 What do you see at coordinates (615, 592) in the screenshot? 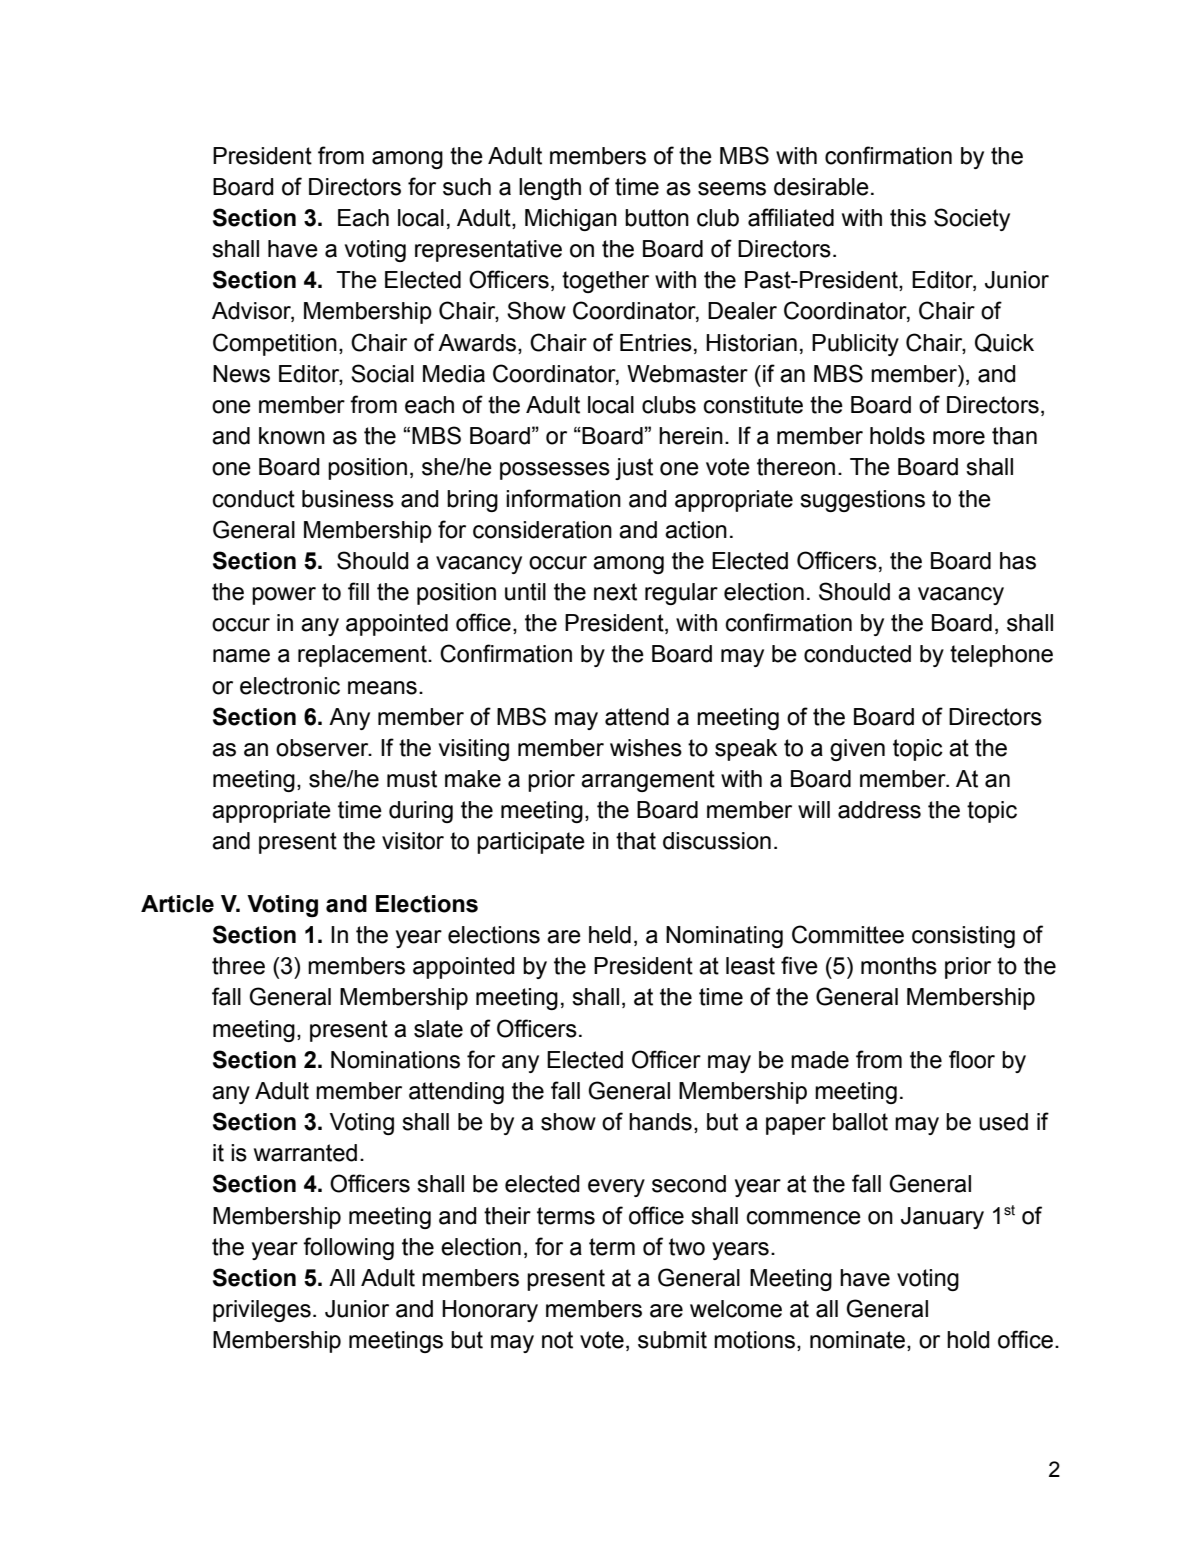
I see `next` at bounding box center [615, 592].
